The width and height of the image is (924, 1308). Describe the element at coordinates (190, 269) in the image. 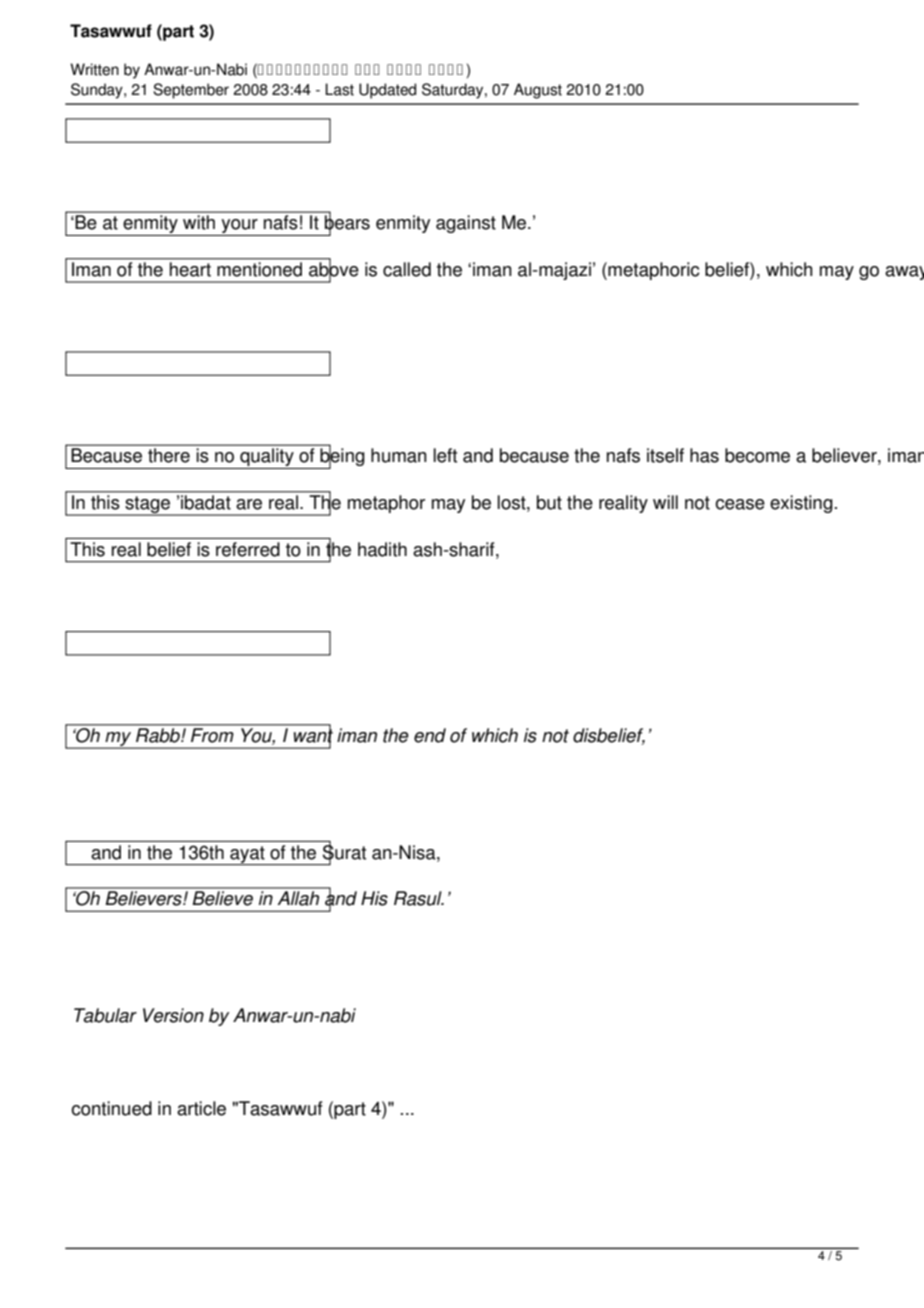

I see `heart` at that location.
